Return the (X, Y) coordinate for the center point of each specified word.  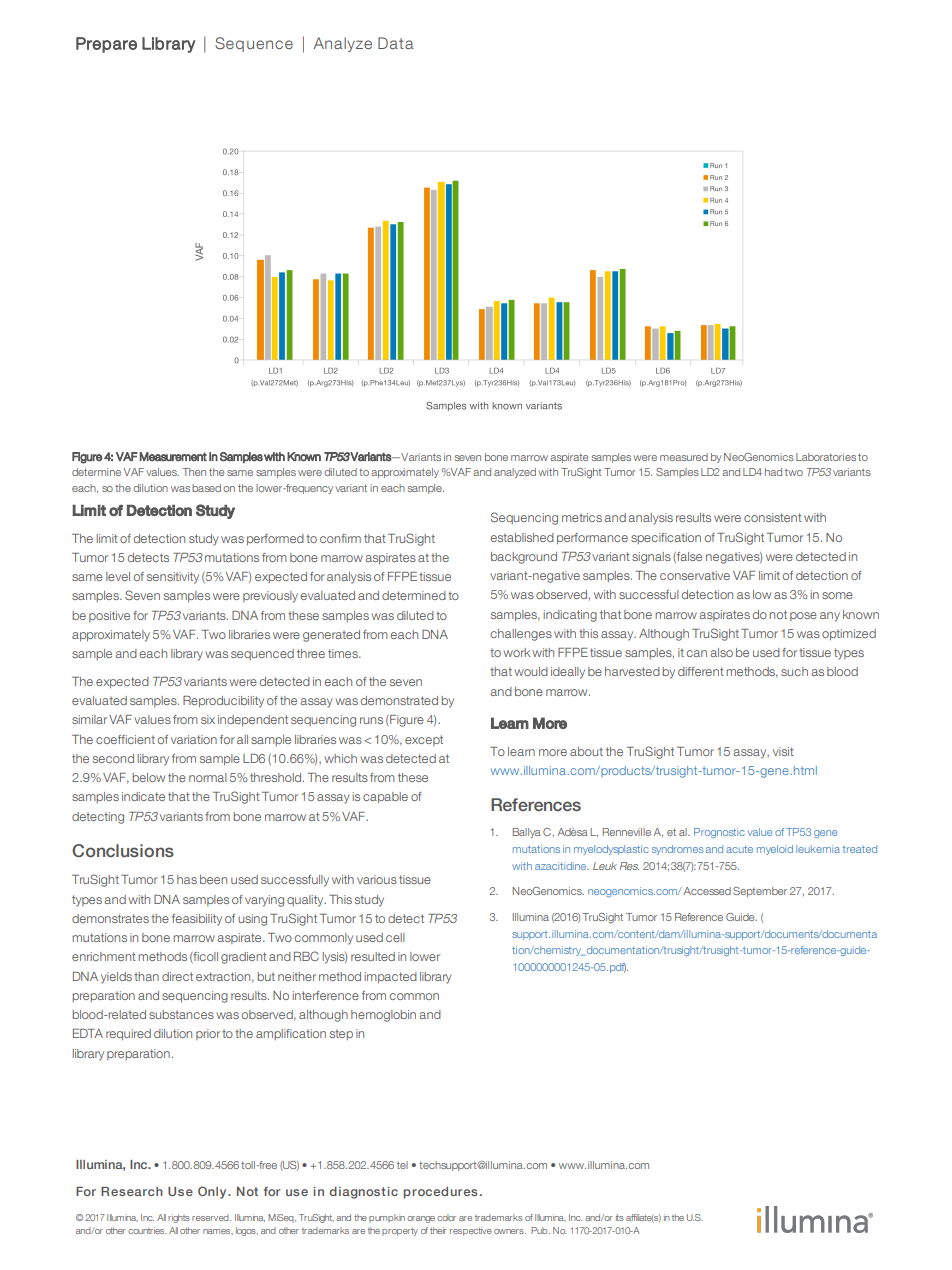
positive (109, 616)
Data (395, 43)
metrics (582, 517)
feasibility (197, 920)
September (760, 892)
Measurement (173, 457)
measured (684, 457)
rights (179, 1218)
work (516, 652)
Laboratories (826, 457)
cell (395, 937)
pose (803, 616)
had (773, 472)
